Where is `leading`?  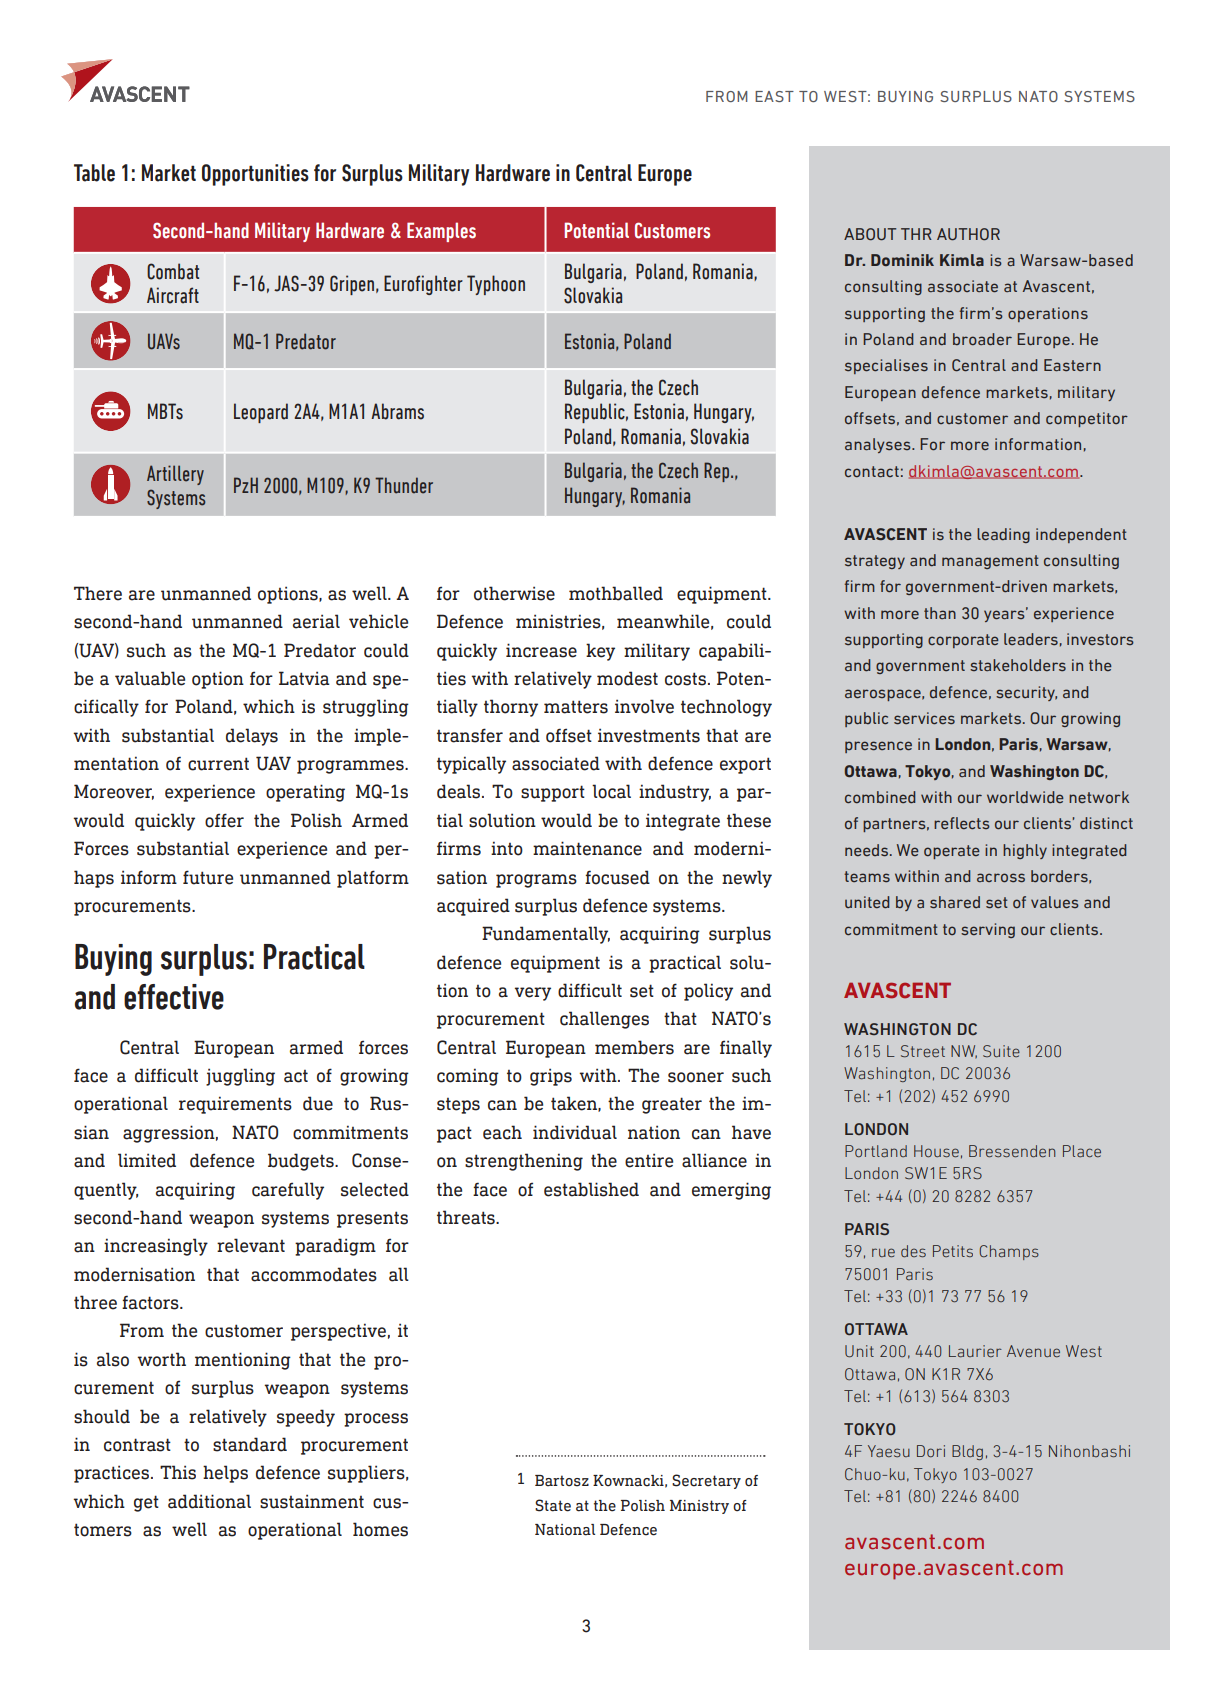 leading is located at coordinates (1003, 535).
